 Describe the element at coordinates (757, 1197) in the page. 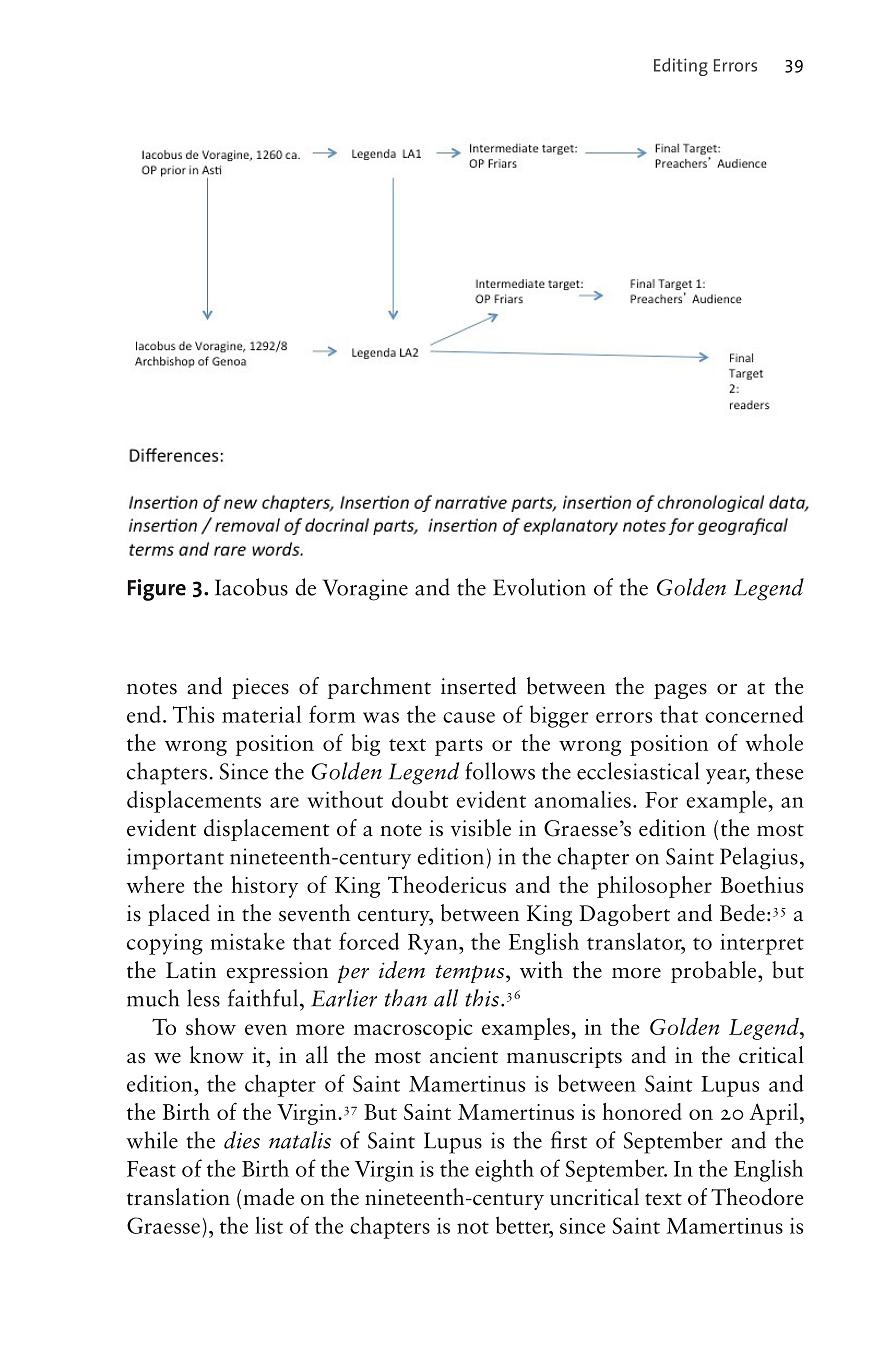

I see `Theodore` at that location.
